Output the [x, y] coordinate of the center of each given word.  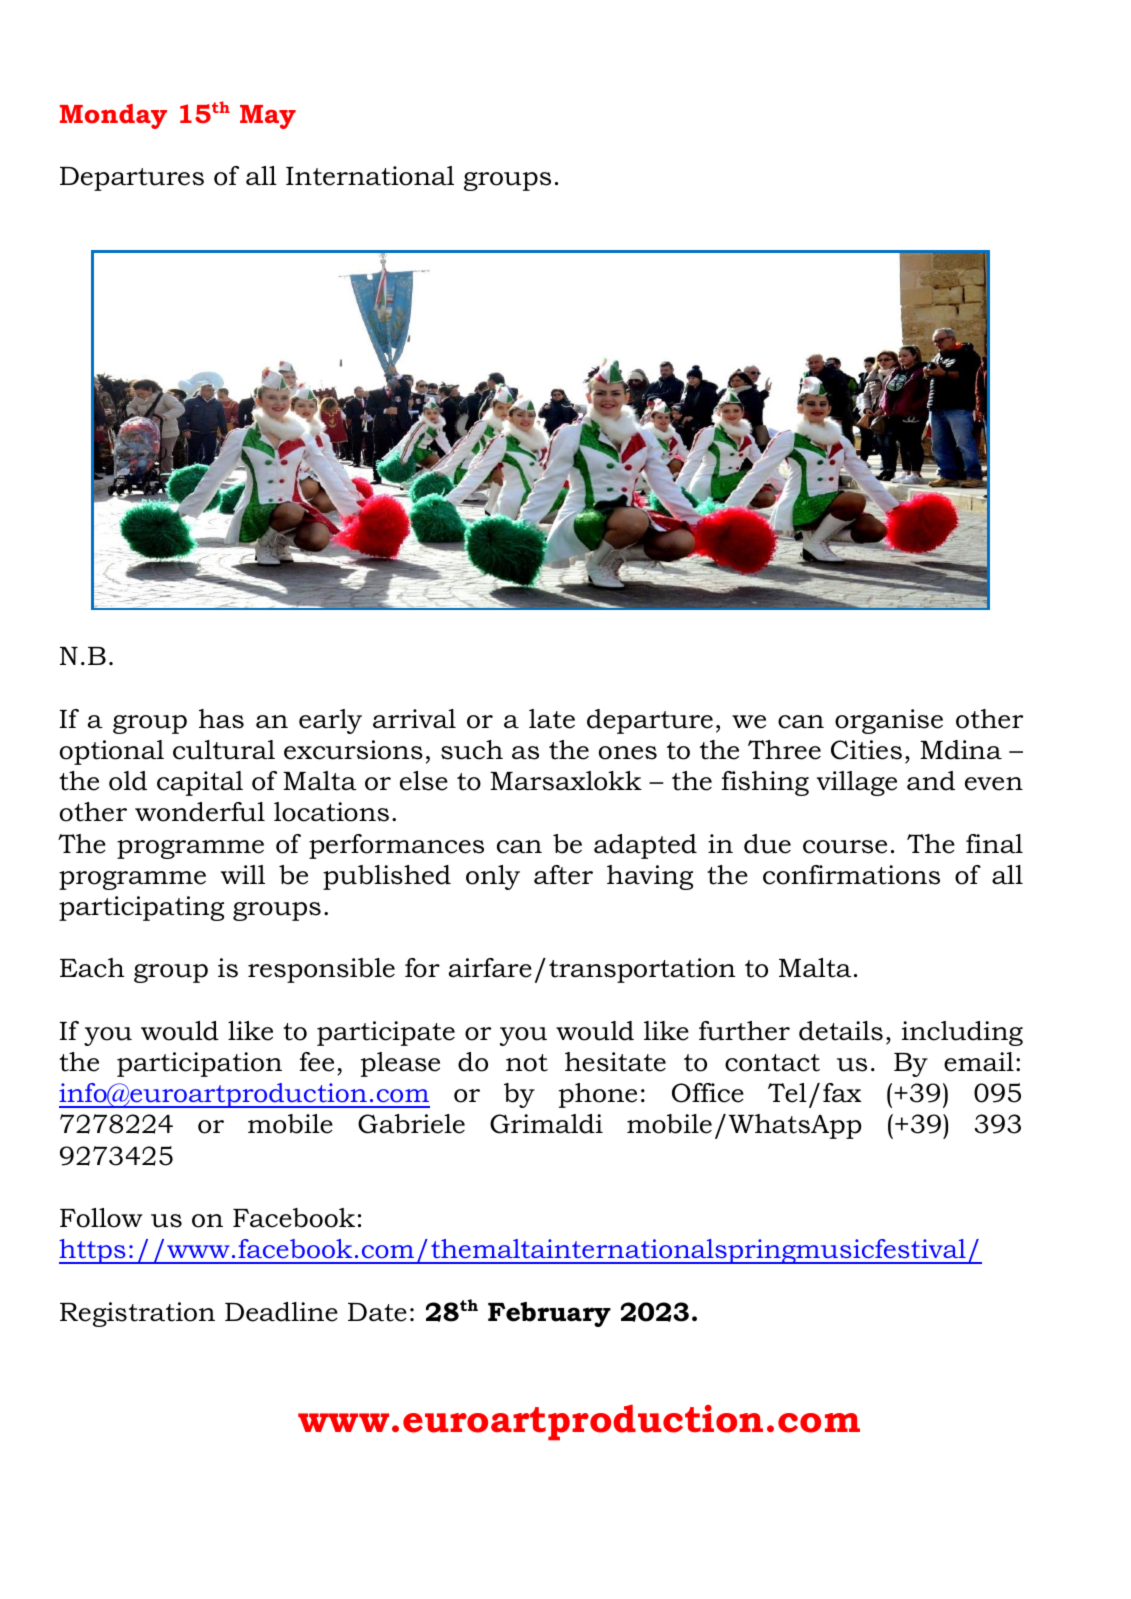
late [552, 719]
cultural [224, 750]
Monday [113, 116]
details [841, 1031]
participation [199, 1064]
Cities [866, 750]
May [268, 117]
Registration [137, 1314]
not [527, 1063]
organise [889, 721]
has [221, 719]
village [857, 783]
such [472, 750]
